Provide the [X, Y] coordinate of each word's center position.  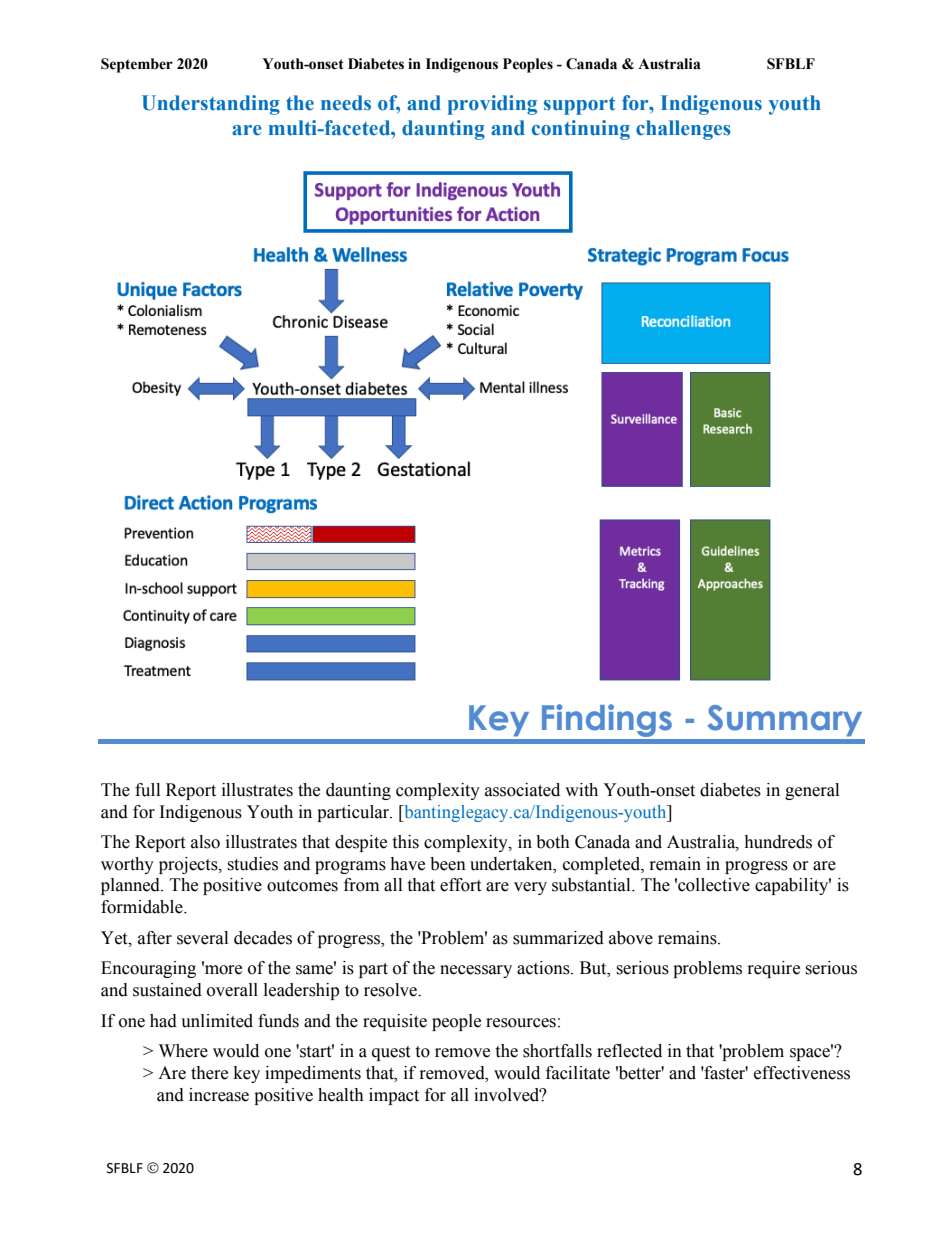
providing [492, 105]
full [147, 790]
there [209, 1073]
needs [346, 103]
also [205, 842]
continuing [581, 130]
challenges [683, 130]
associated [522, 790]
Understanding [211, 105]
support [580, 106]
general [812, 791]
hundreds [778, 842]
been [448, 864]
